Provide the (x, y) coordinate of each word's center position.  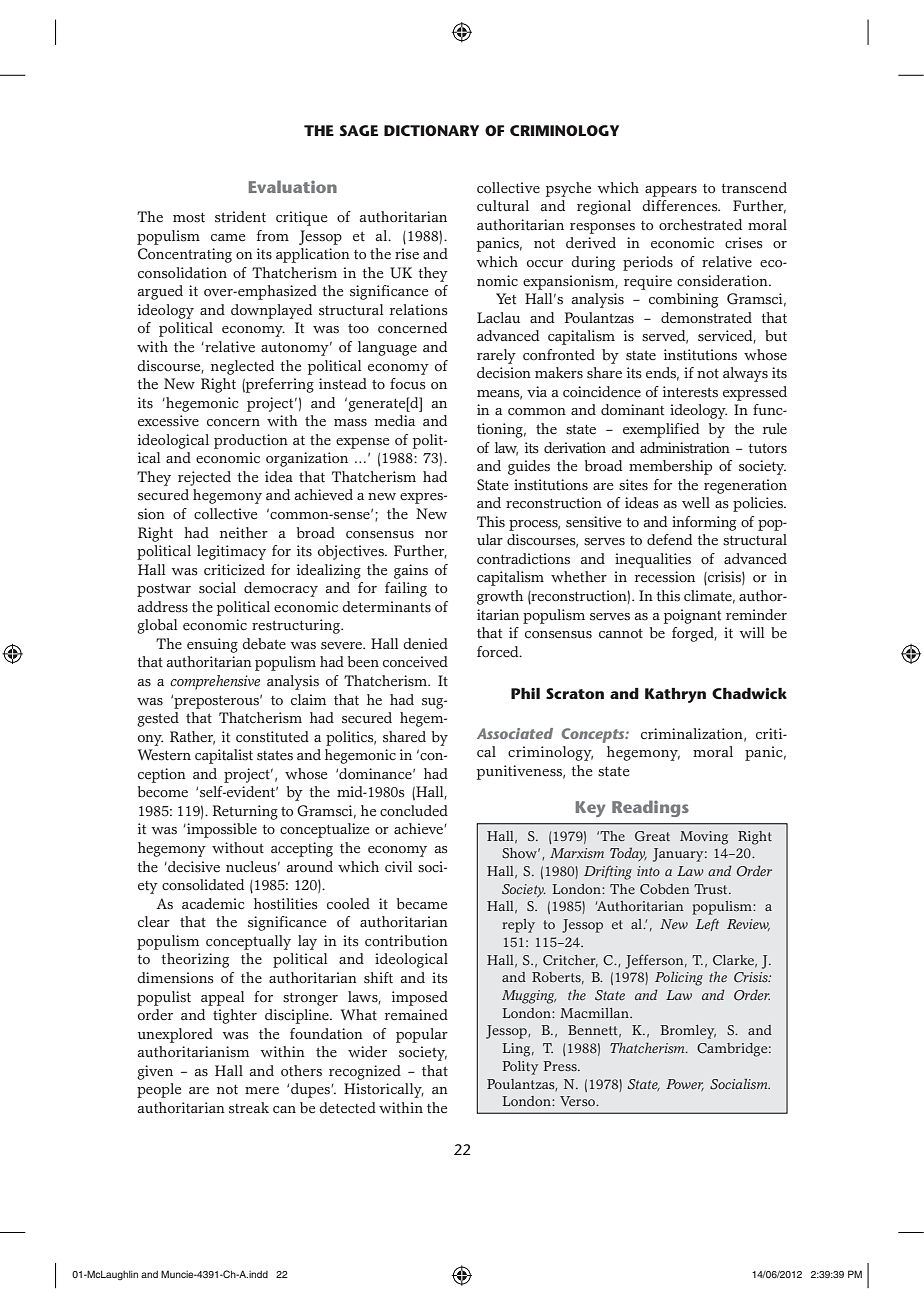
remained (416, 1015)
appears (671, 191)
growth (500, 597)
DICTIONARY (431, 130)
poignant (692, 616)
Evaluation (293, 186)
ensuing (212, 645)
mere (262, 1091)
